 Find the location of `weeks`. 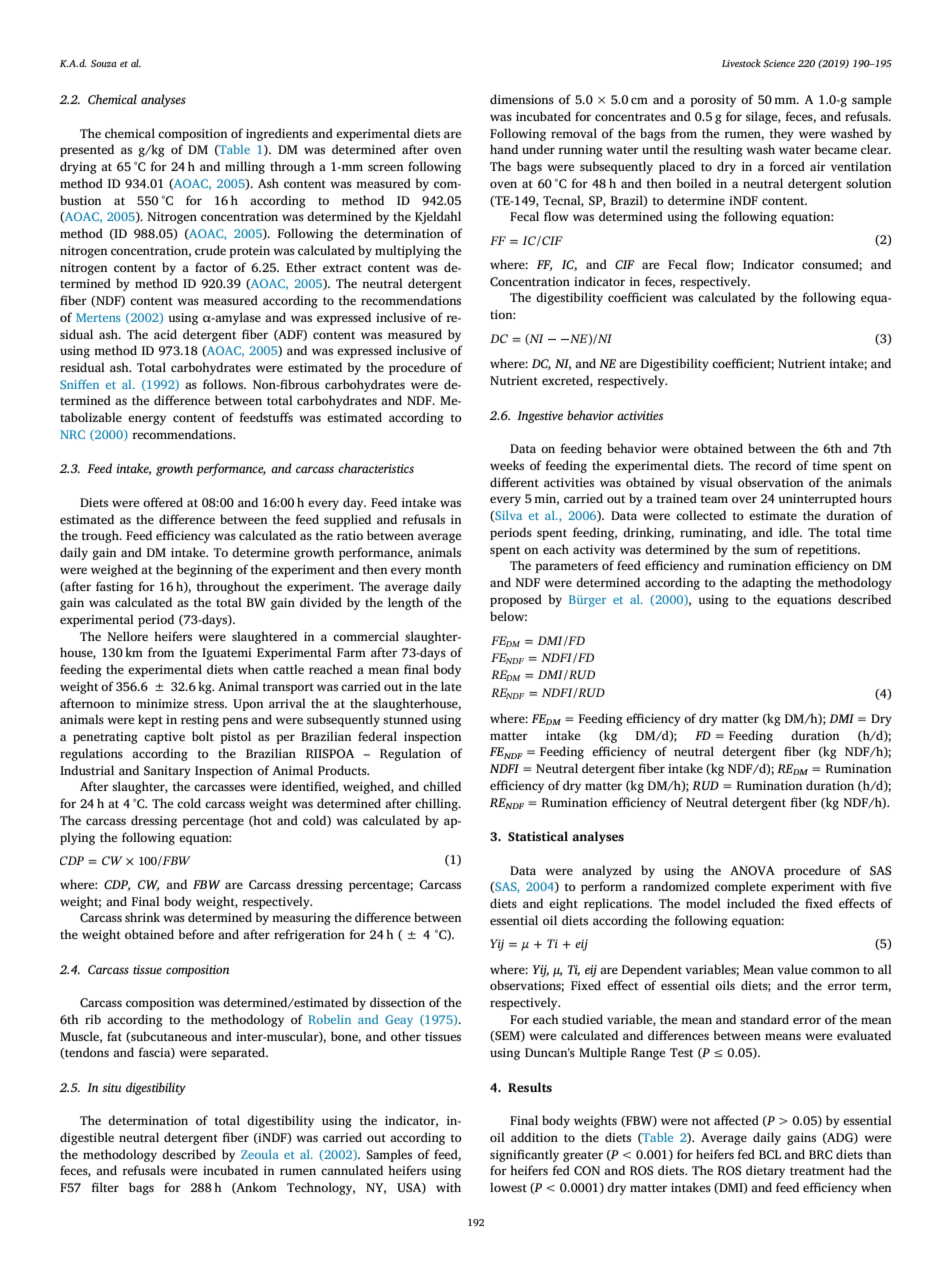

weeks is located at coordinates (507, 465).
